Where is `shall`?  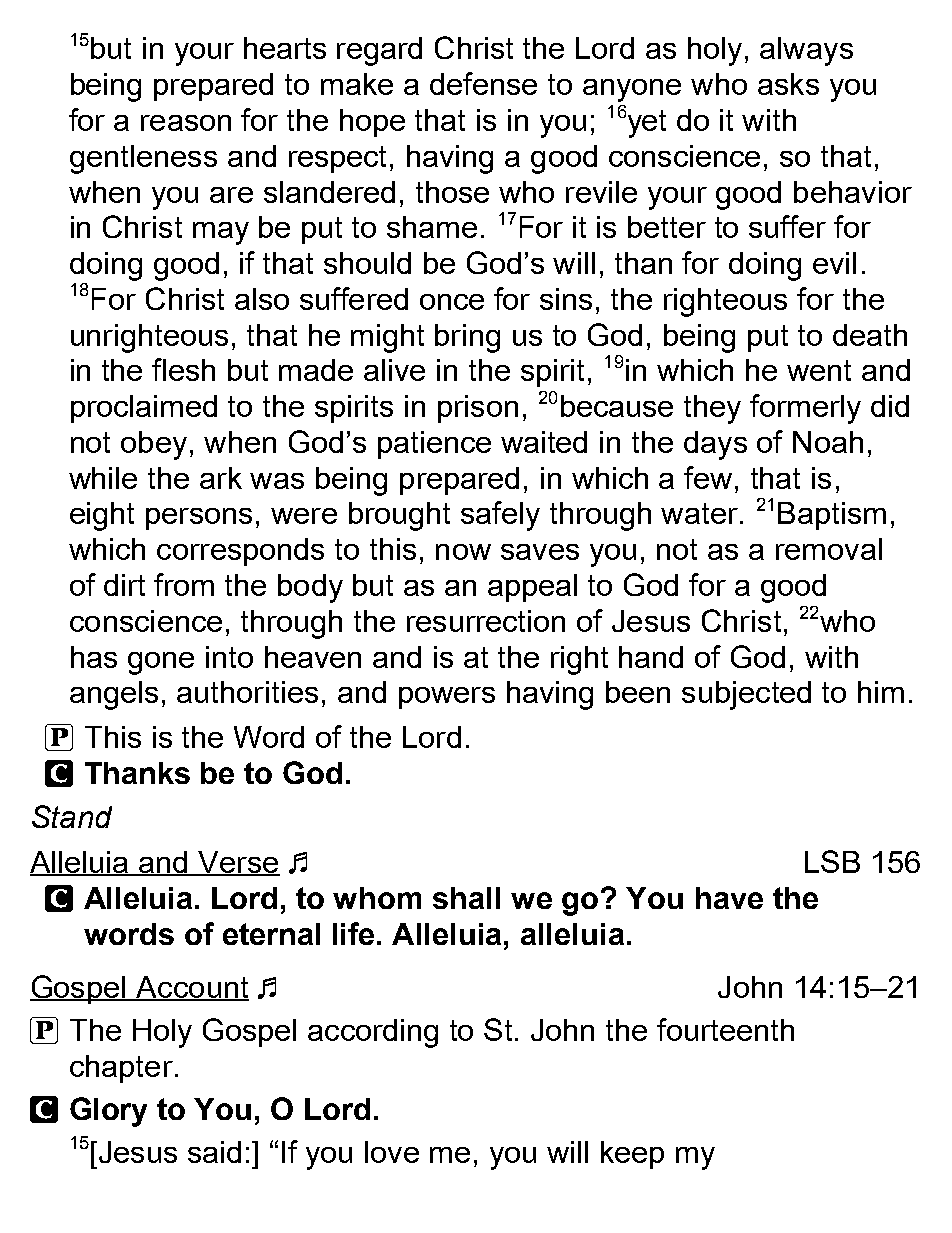 shall is located at coordinates (466, 898).
